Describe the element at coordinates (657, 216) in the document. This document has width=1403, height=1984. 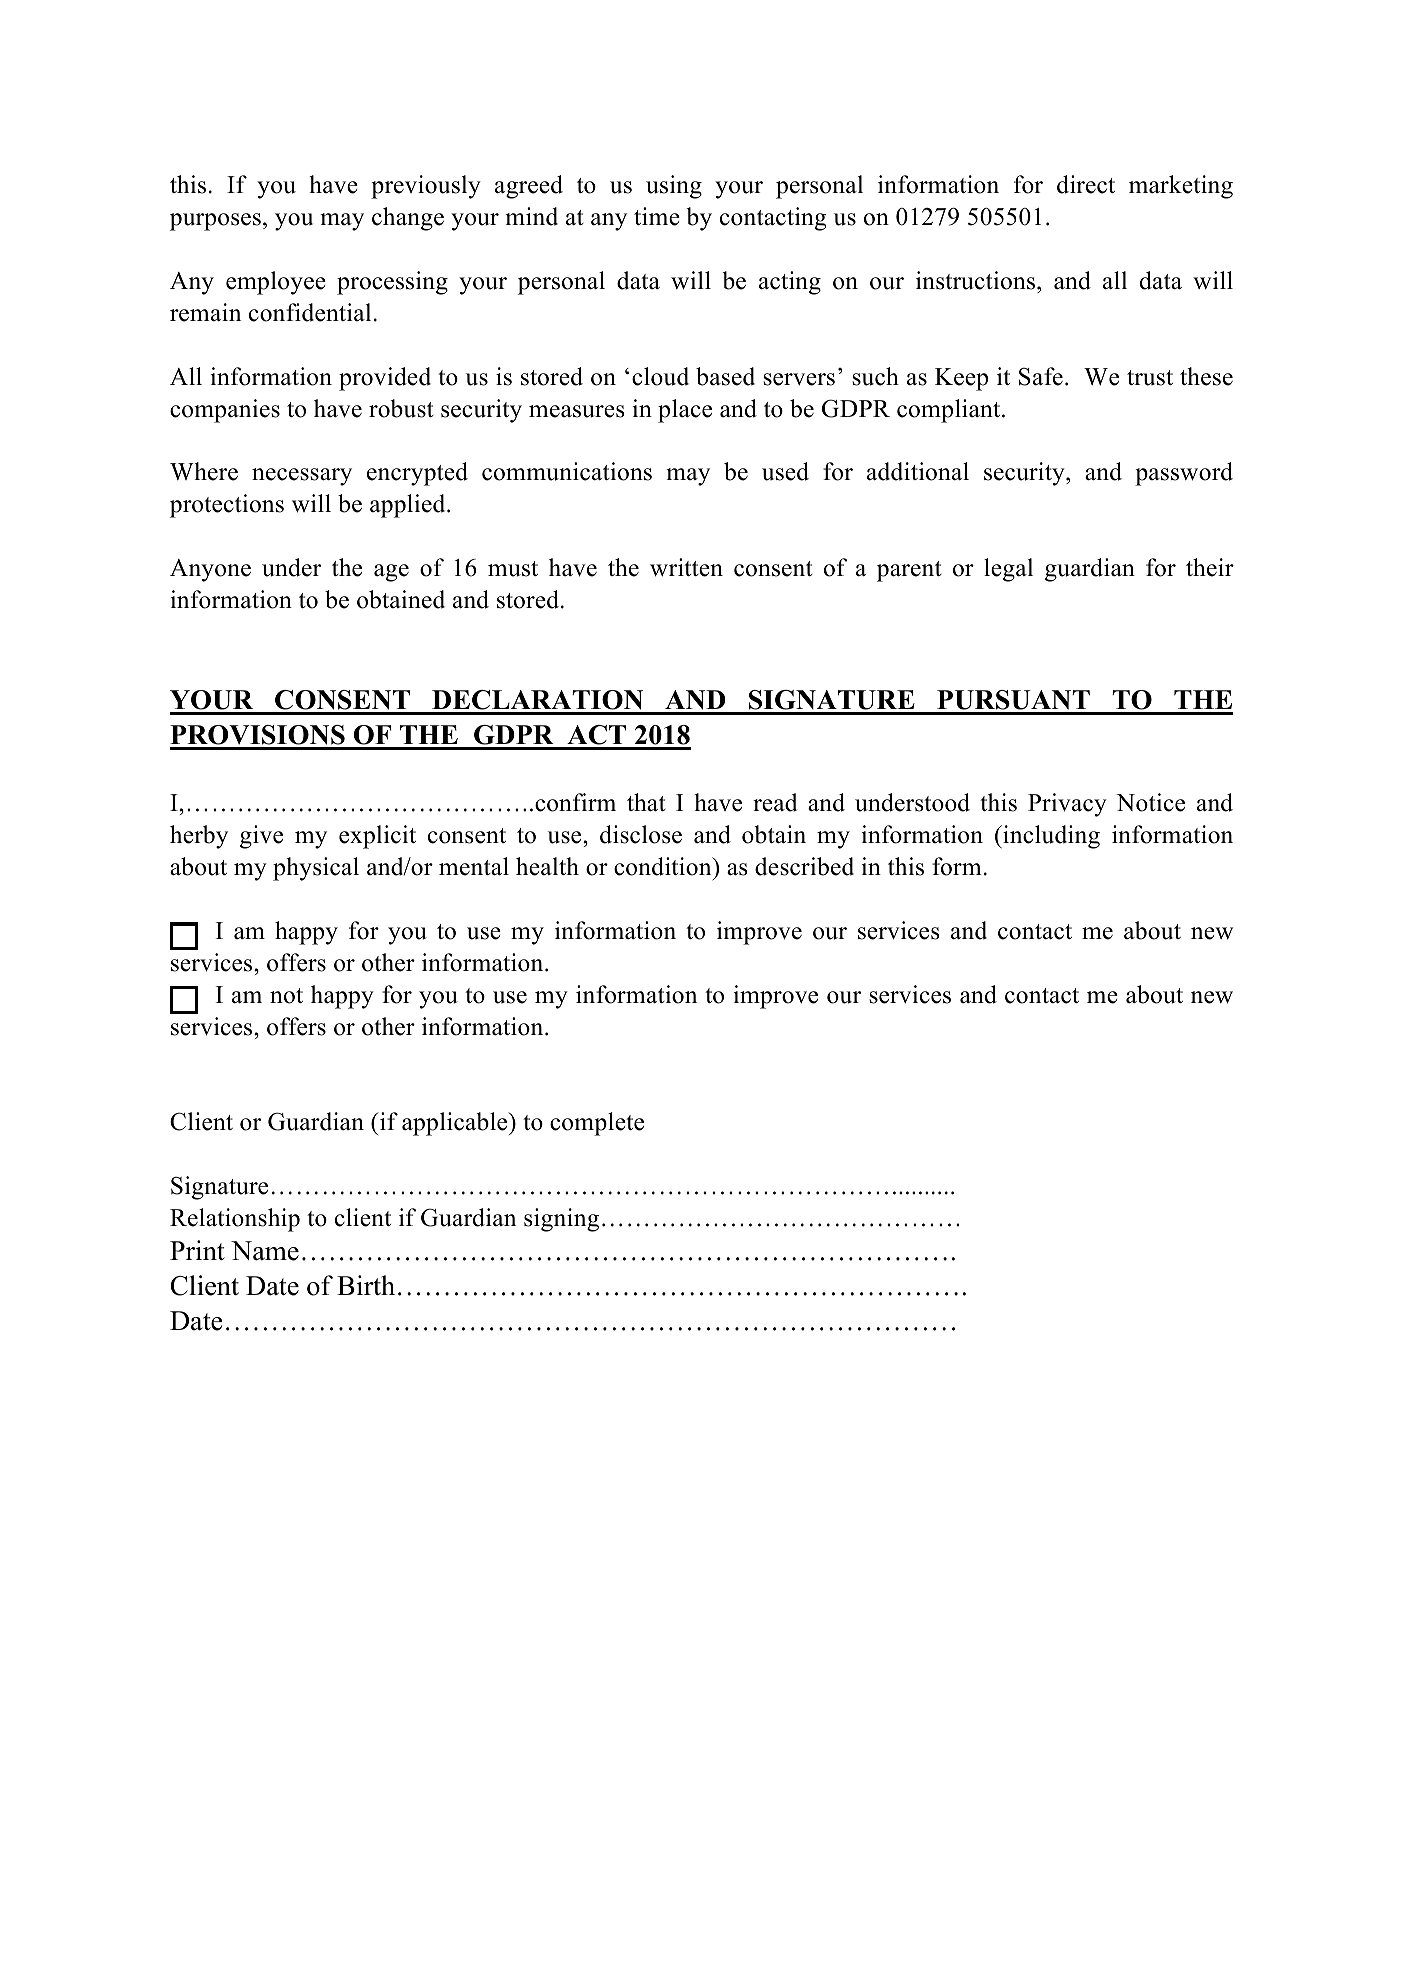
I see `time` at that location.
